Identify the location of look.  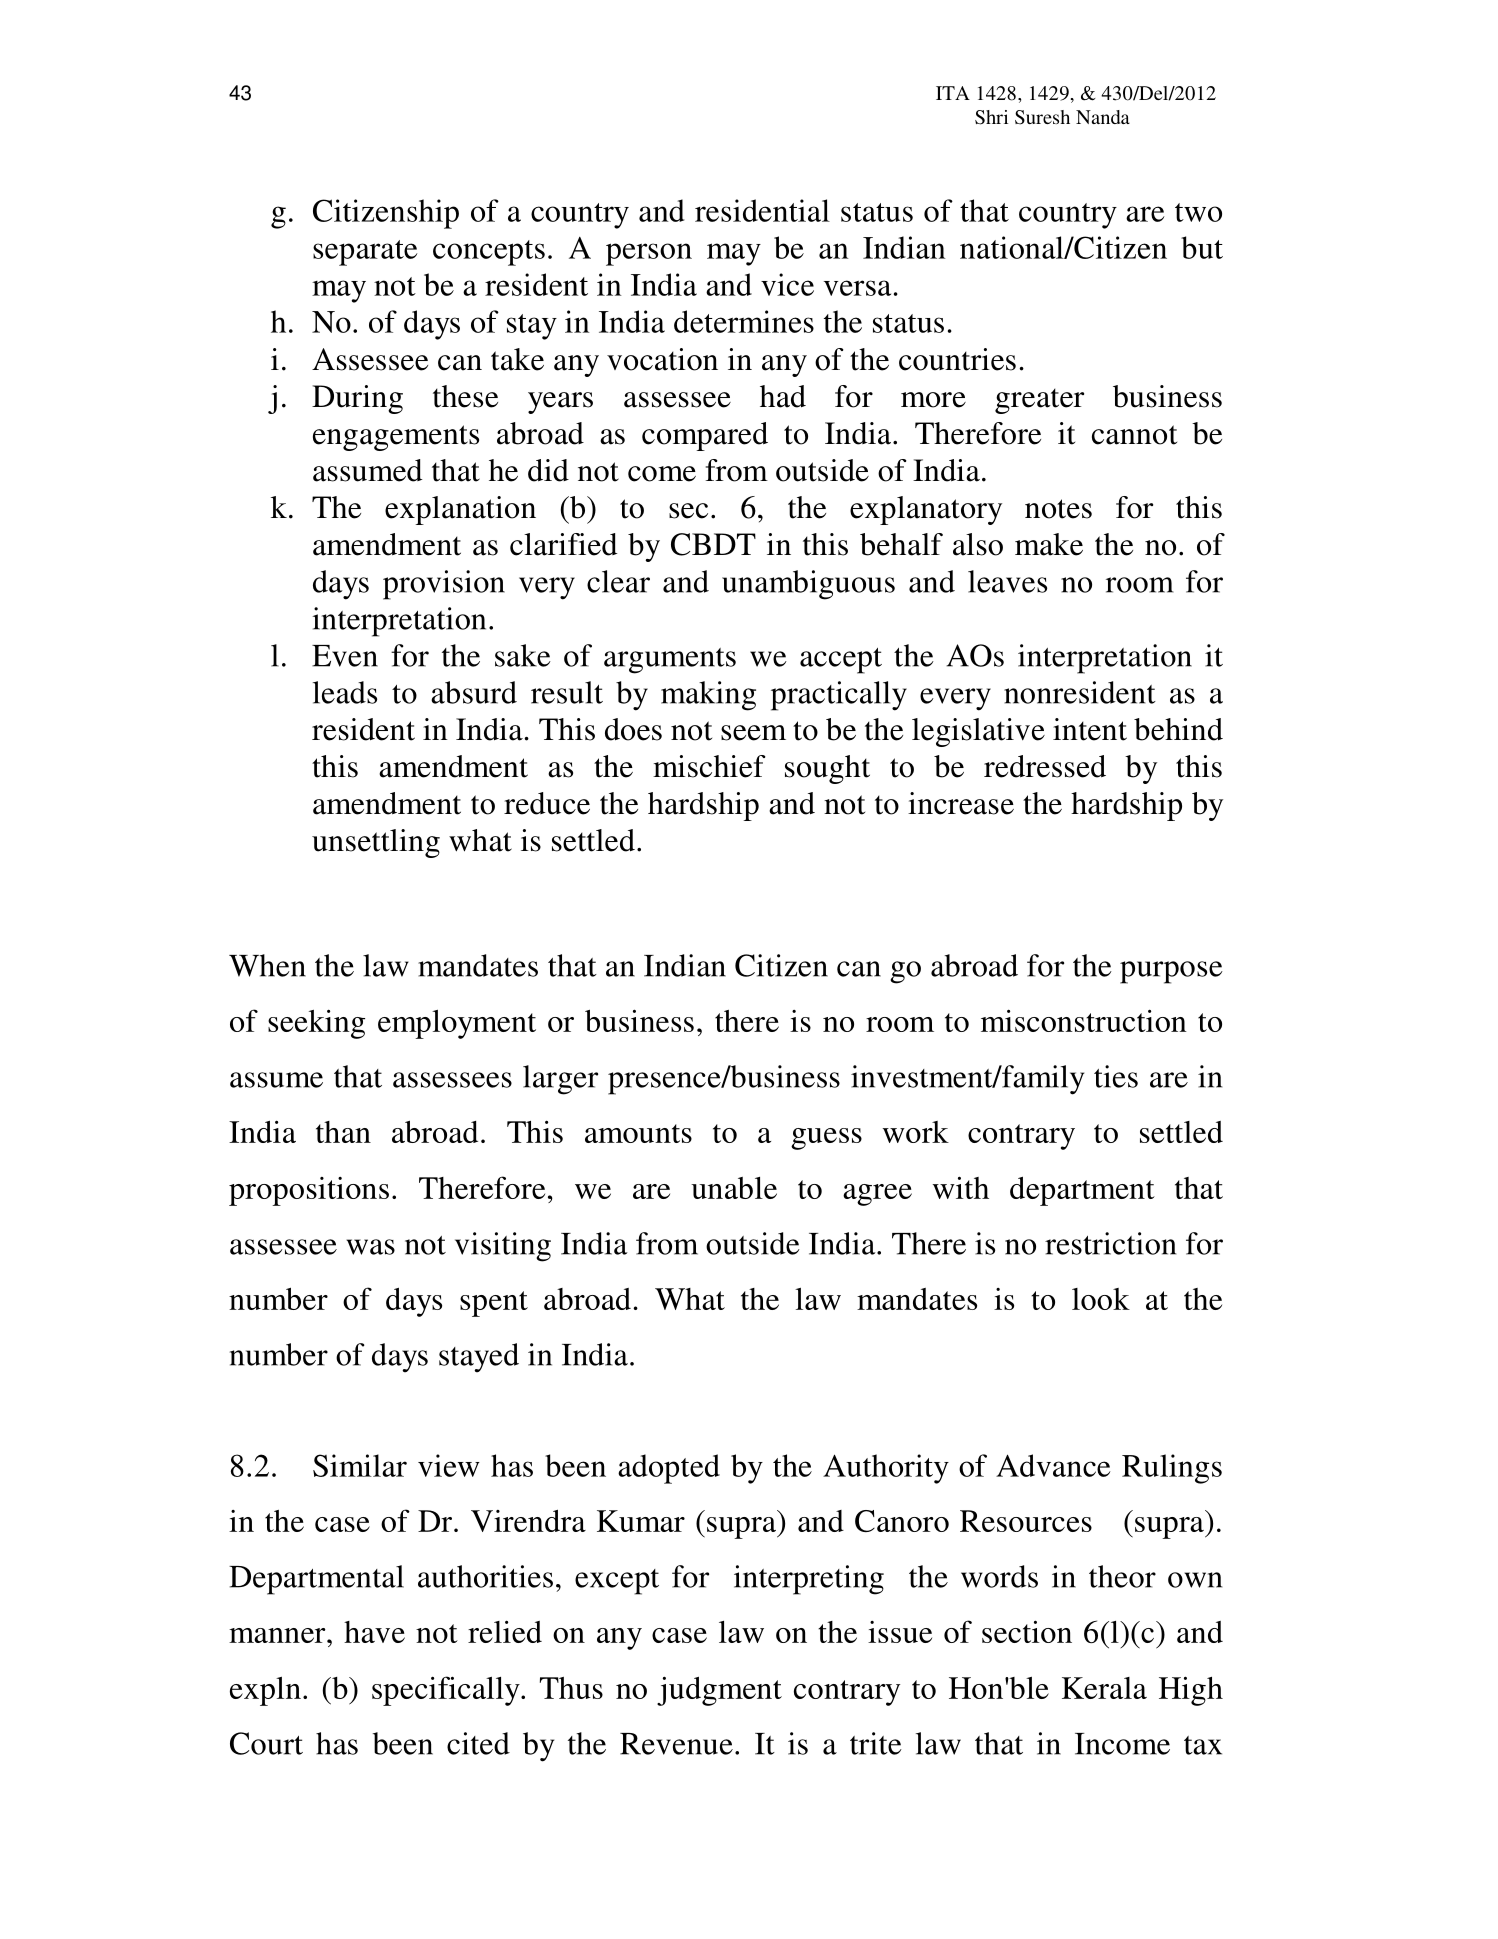
(1101, 1299).
